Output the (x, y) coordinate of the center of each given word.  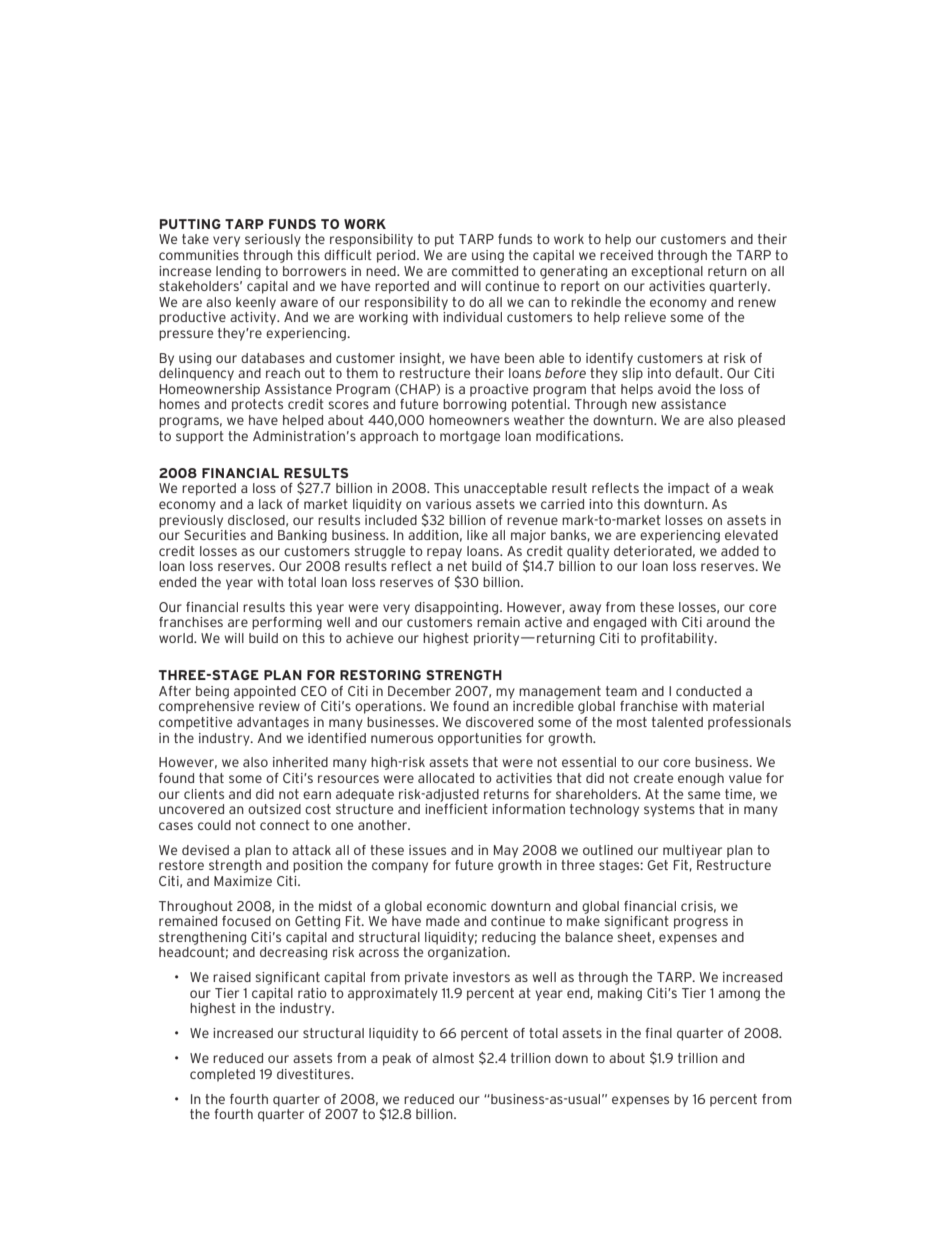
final (658, 1033)
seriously (273, 240)
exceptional (667, 272)
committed (485, 271)
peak (397, 1059)
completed (222, 1075)
